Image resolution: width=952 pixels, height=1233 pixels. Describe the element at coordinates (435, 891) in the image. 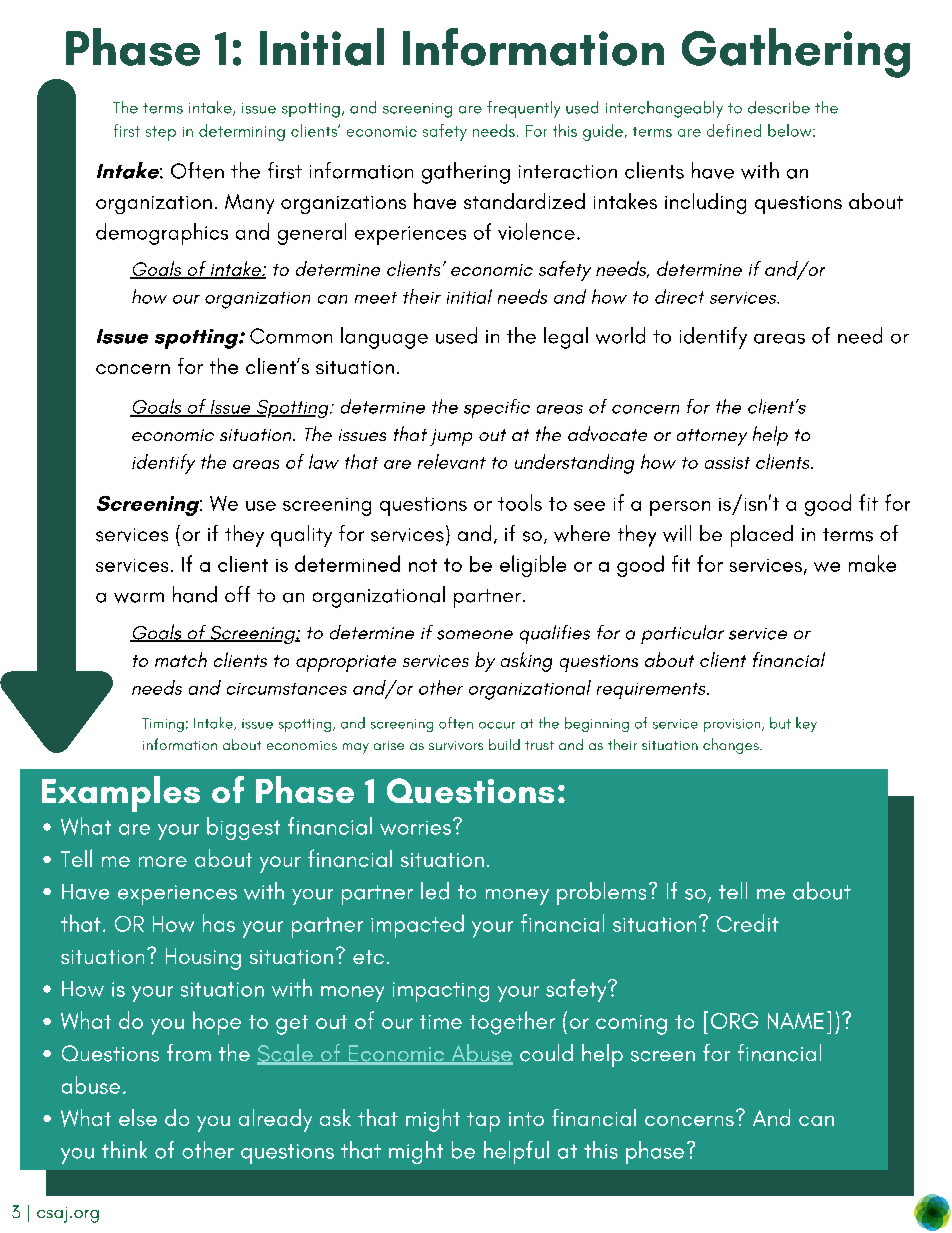

I see `led` at that location.
